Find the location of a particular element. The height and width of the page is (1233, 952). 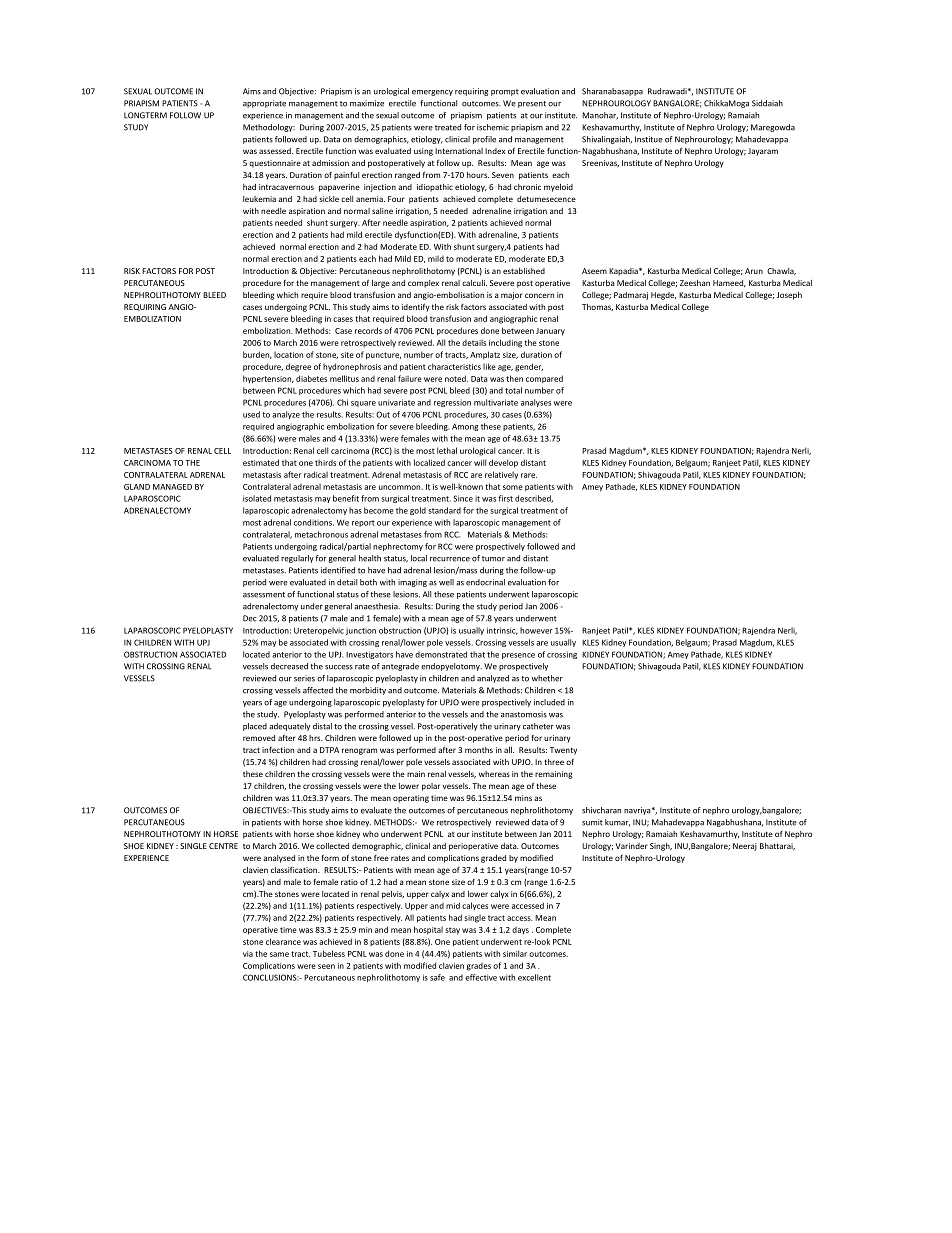

Jayaram is located at coordinates (763, 152).
